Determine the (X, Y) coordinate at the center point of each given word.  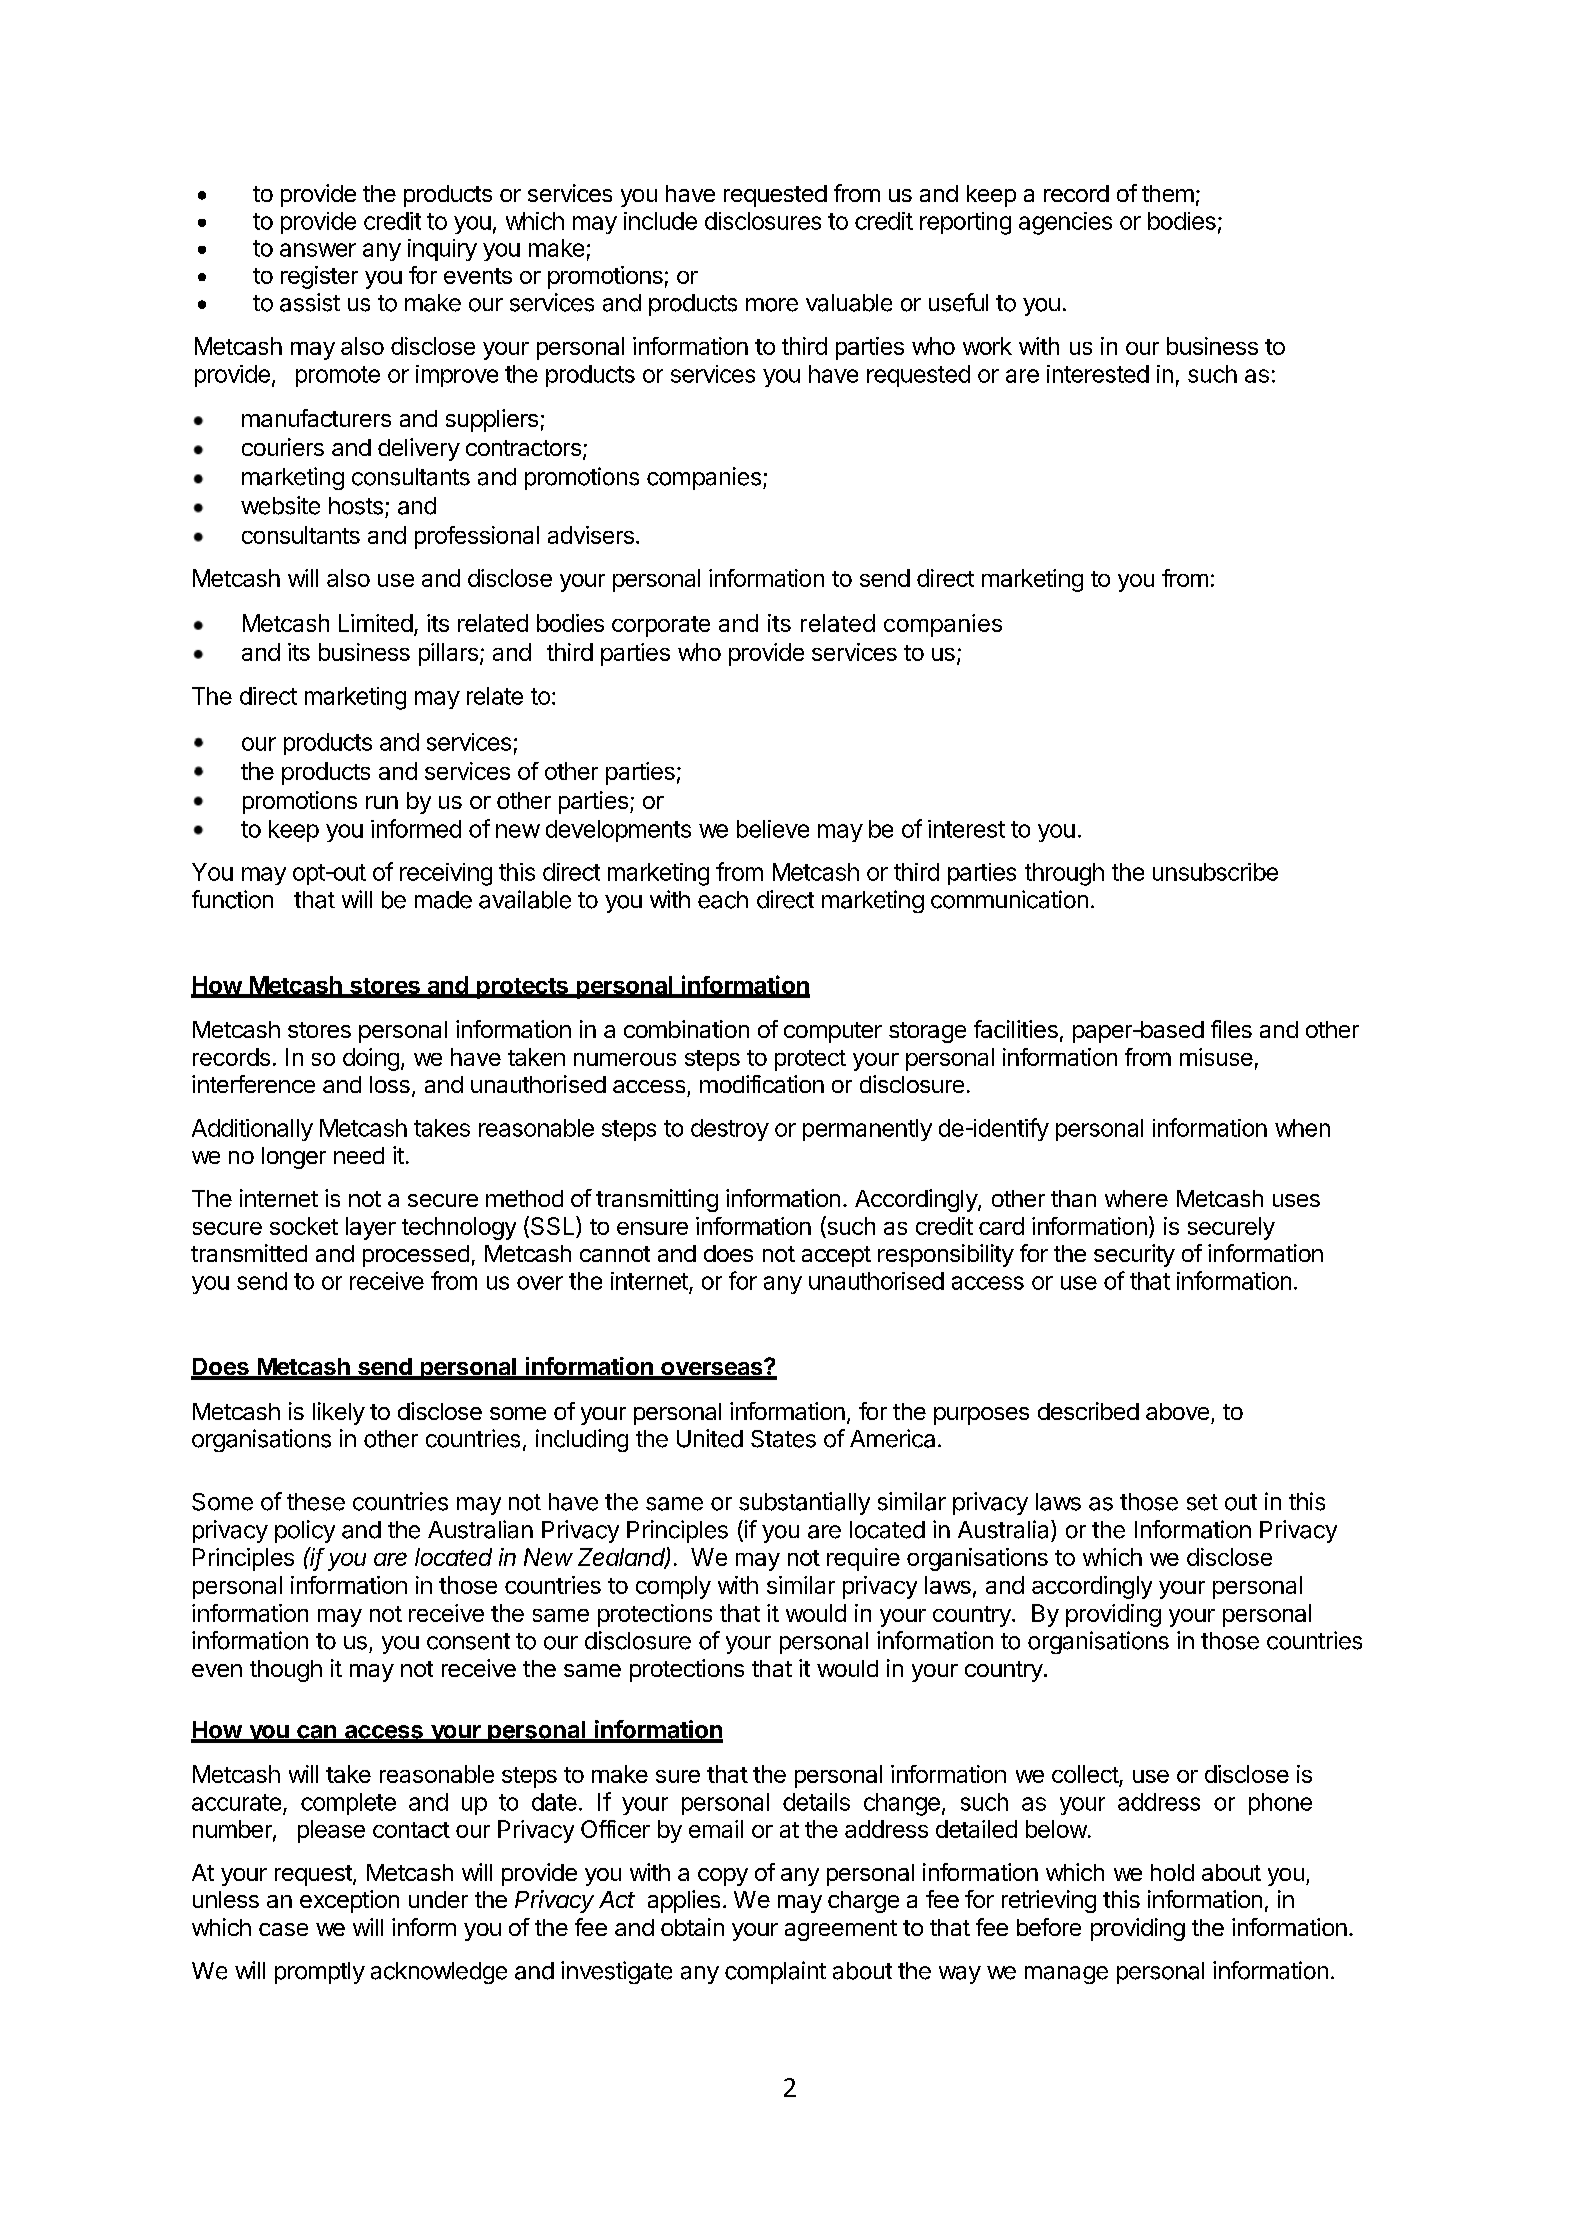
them (1168, 193)
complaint (775, 1972)
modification (762, 1084)
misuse (1216, 1057)
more (772, 305)
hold (1172, 1872)
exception (349, 1901)
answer (318, 250)
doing (371, 1059)
